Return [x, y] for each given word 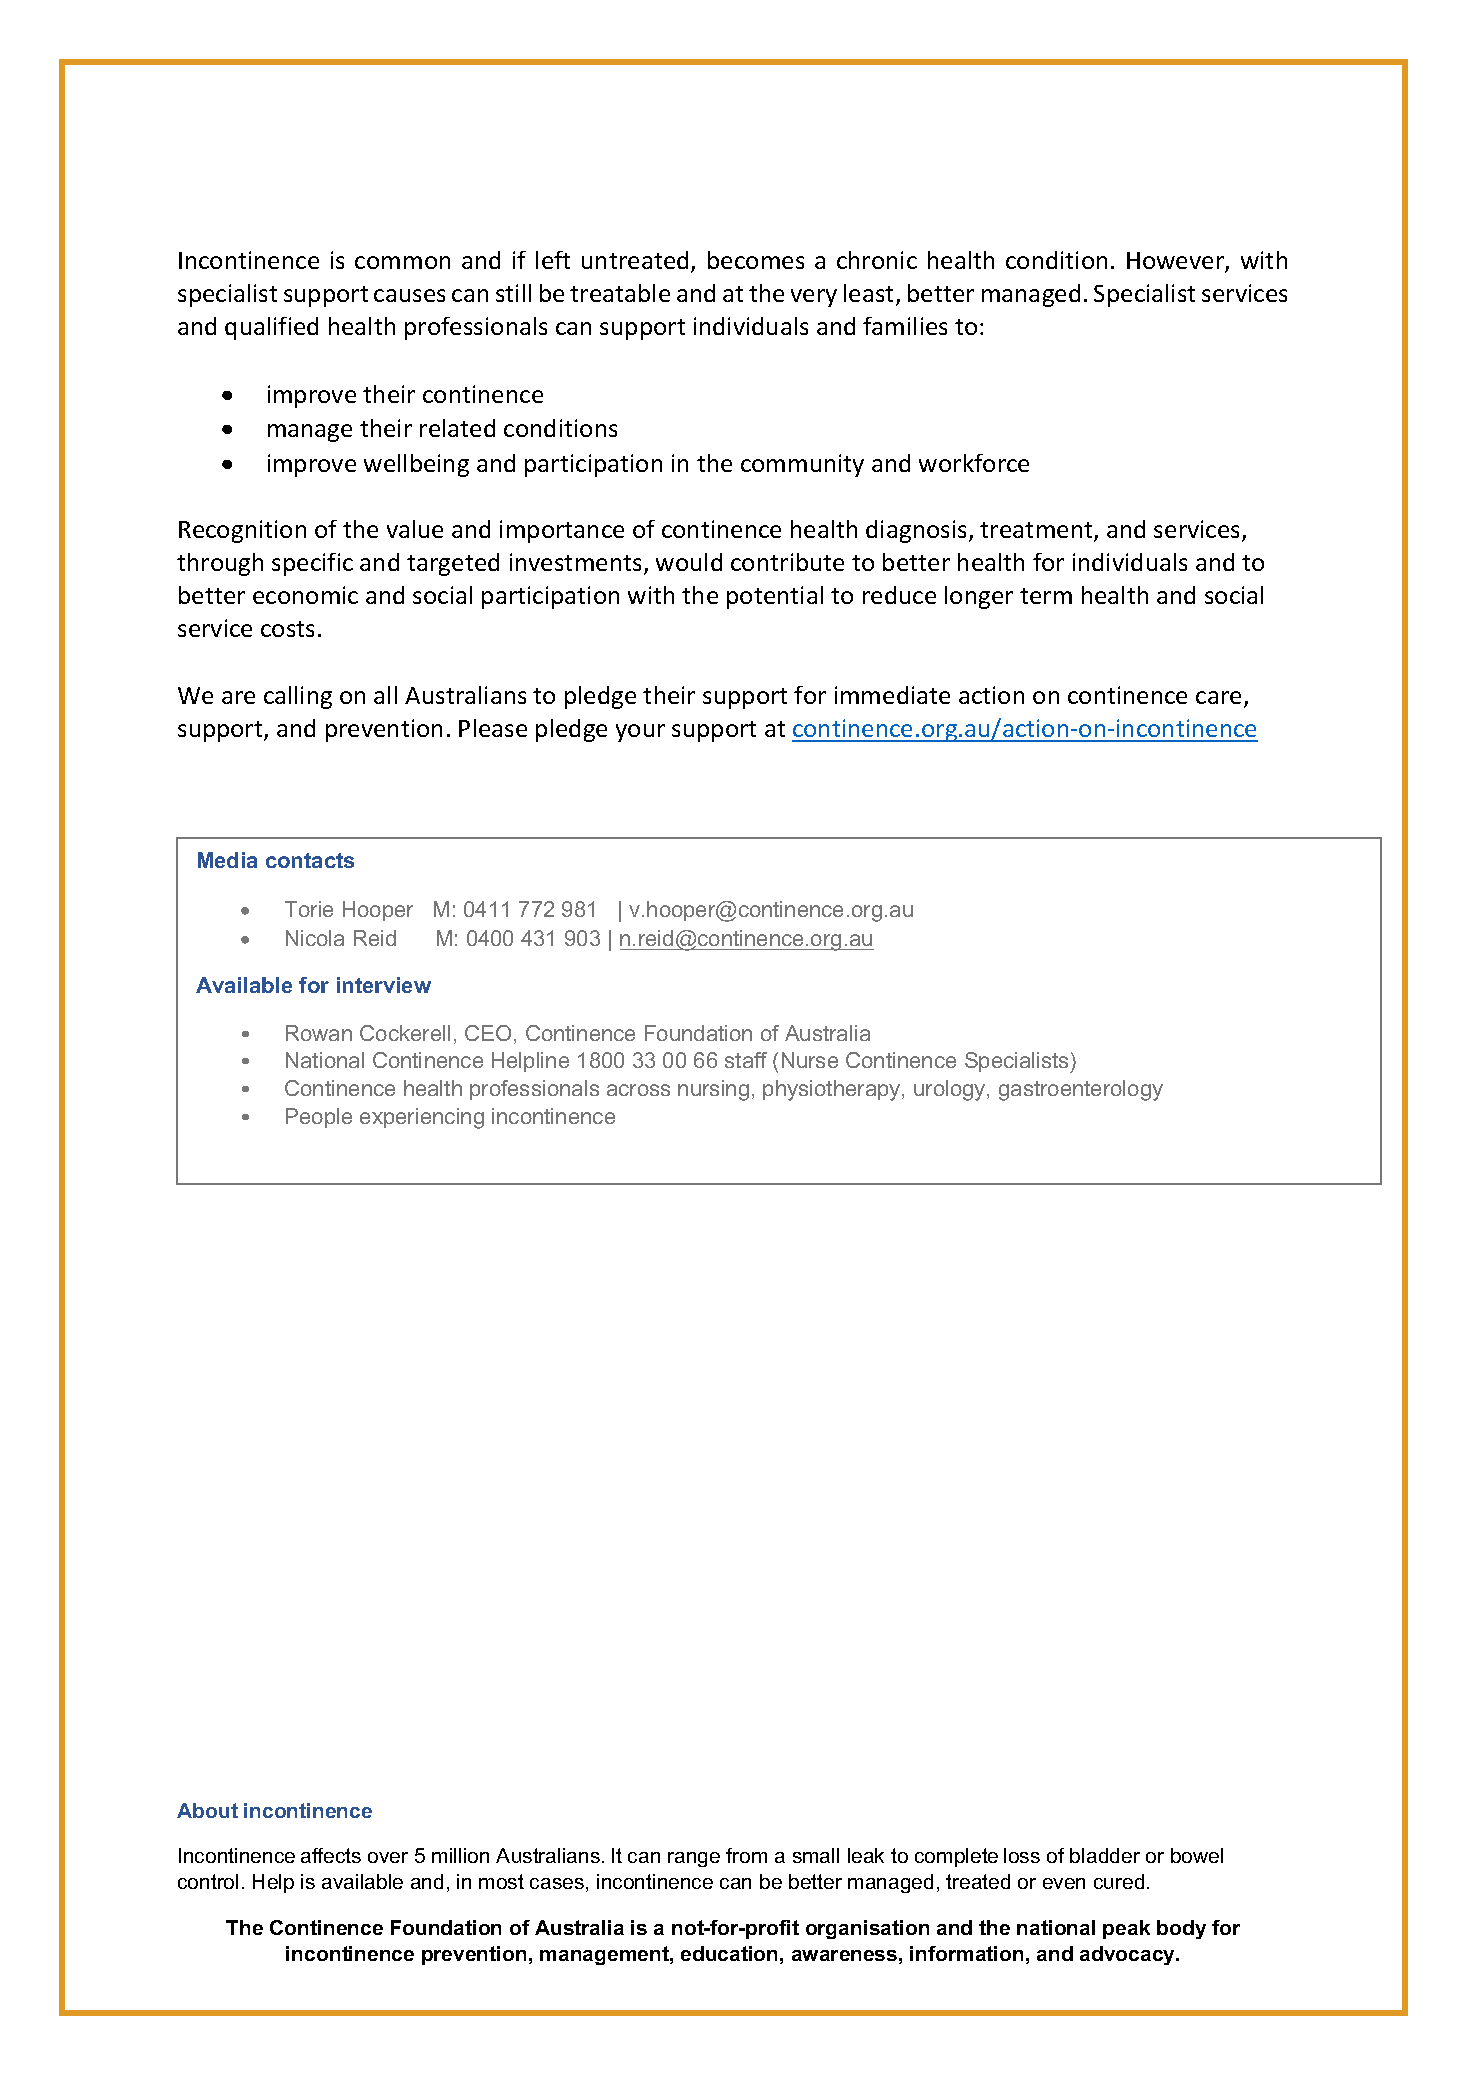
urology [951, 1090]
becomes [756, 260]
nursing [713, 1090]
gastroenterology [1081, 1090]
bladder [1105, 1855]
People [319, 1118]
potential [775, 597]
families [905, 326]
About [207, 1810]
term [1046, 596]
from [746, 1855]
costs [287, 629]
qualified [271, 328]
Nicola [315, 938]
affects [331, 1855]
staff [746, 1060]
